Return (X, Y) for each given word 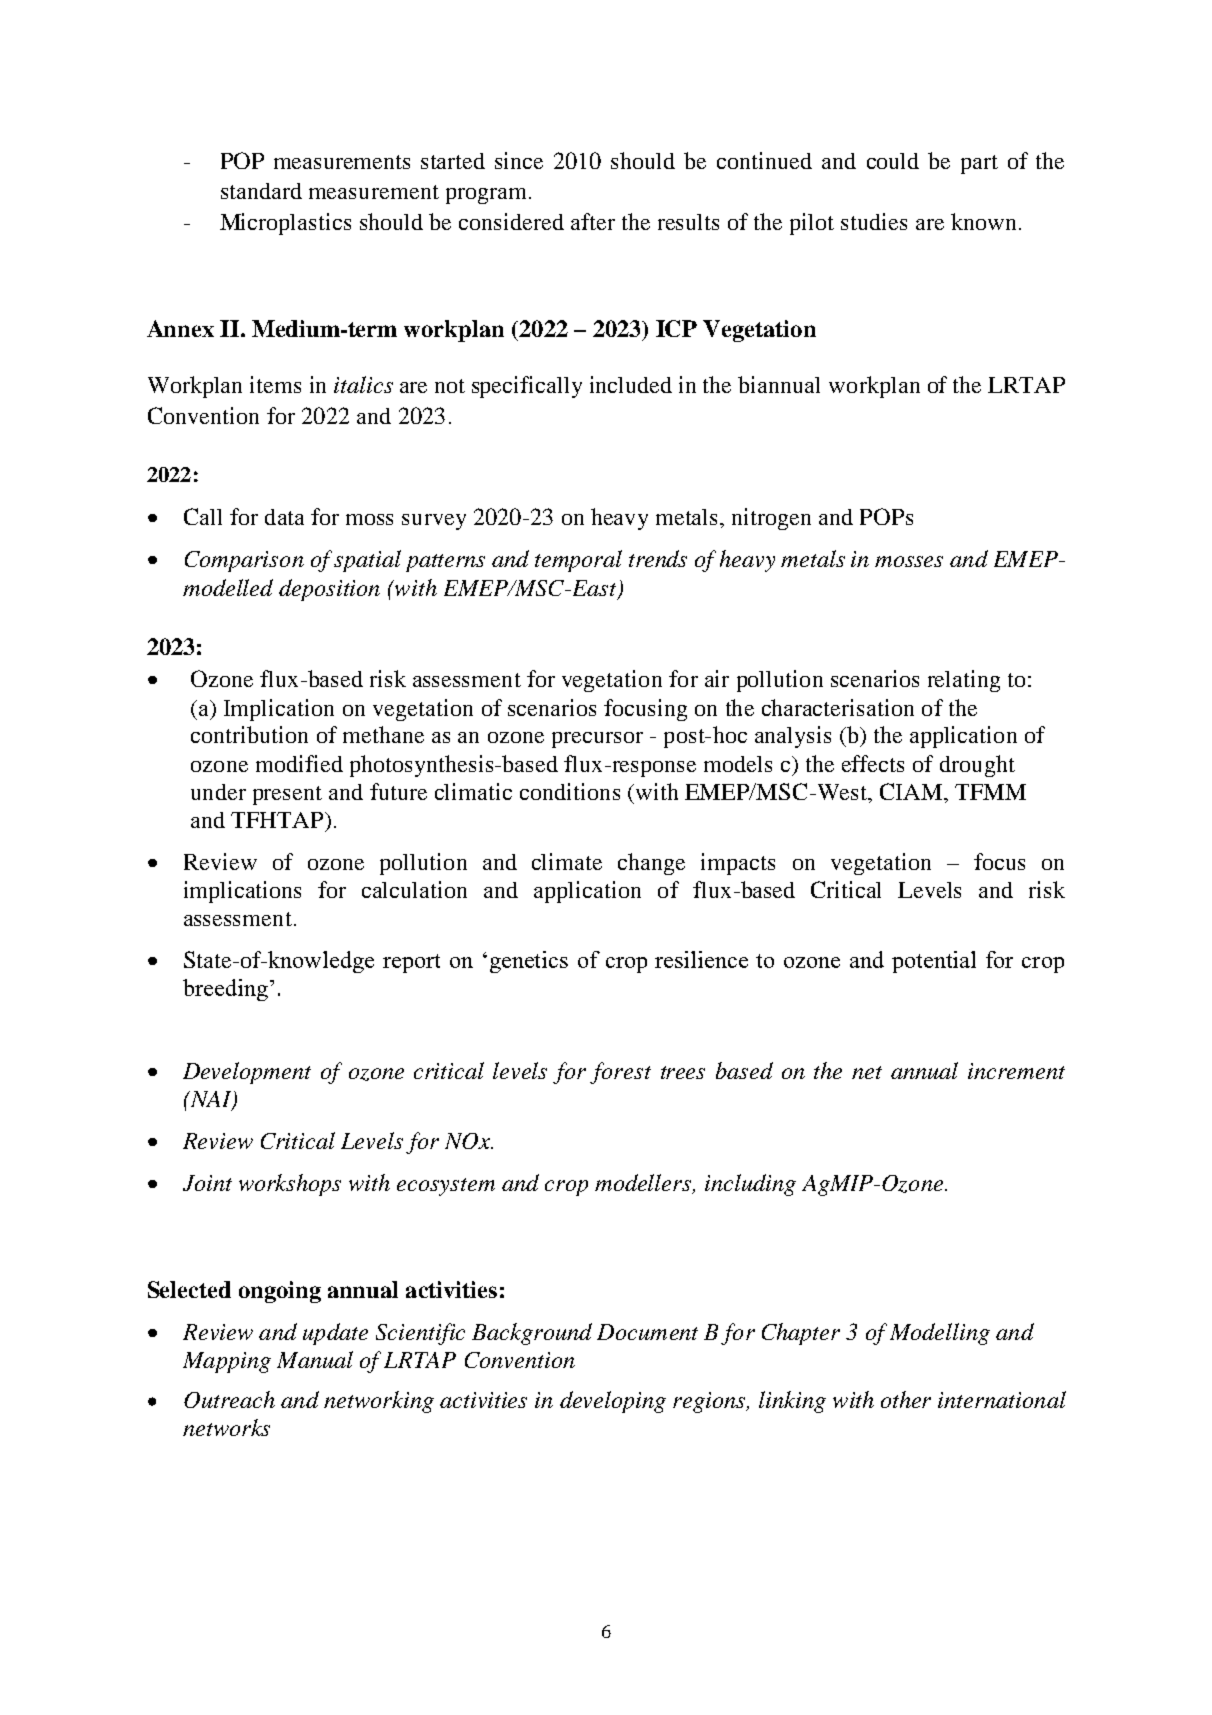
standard (261, 191)
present (287, 795)
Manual (315, 1359)
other (906, 1399)
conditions (570, 791)
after (593, 221)
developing (613, 1402)
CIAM (912, 791)
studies (874, 221)
